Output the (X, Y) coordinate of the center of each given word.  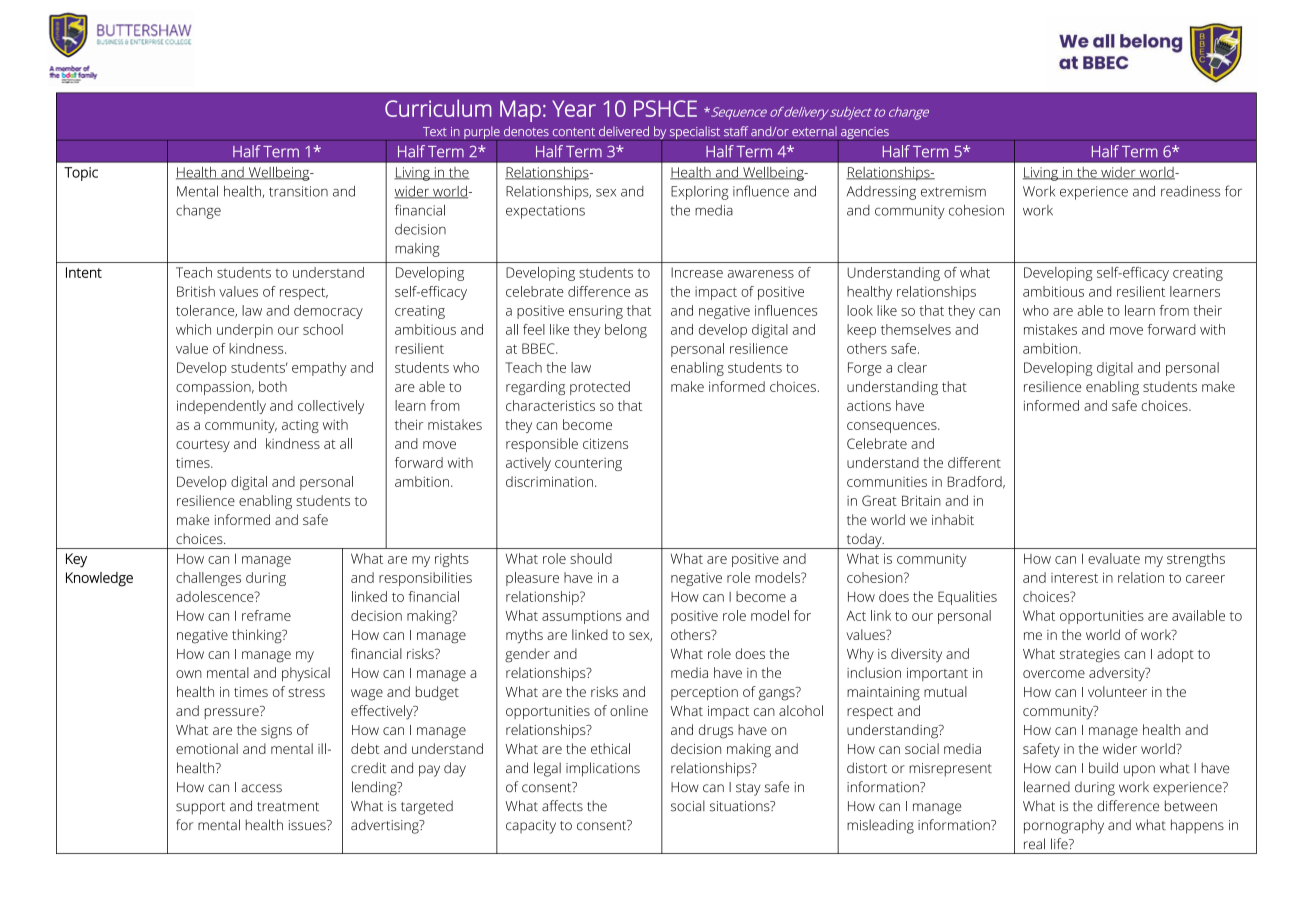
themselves (916, 329)
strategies (1090, 656)
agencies (865, 134)
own (189, 674)
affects (562, 806)
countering (588, 464)
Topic (81, 174)
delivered (624, 131)
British (196, 291)
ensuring (596, 312)
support (200, 808)
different (974, 462)
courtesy (203, 446)
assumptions (582, 617)
